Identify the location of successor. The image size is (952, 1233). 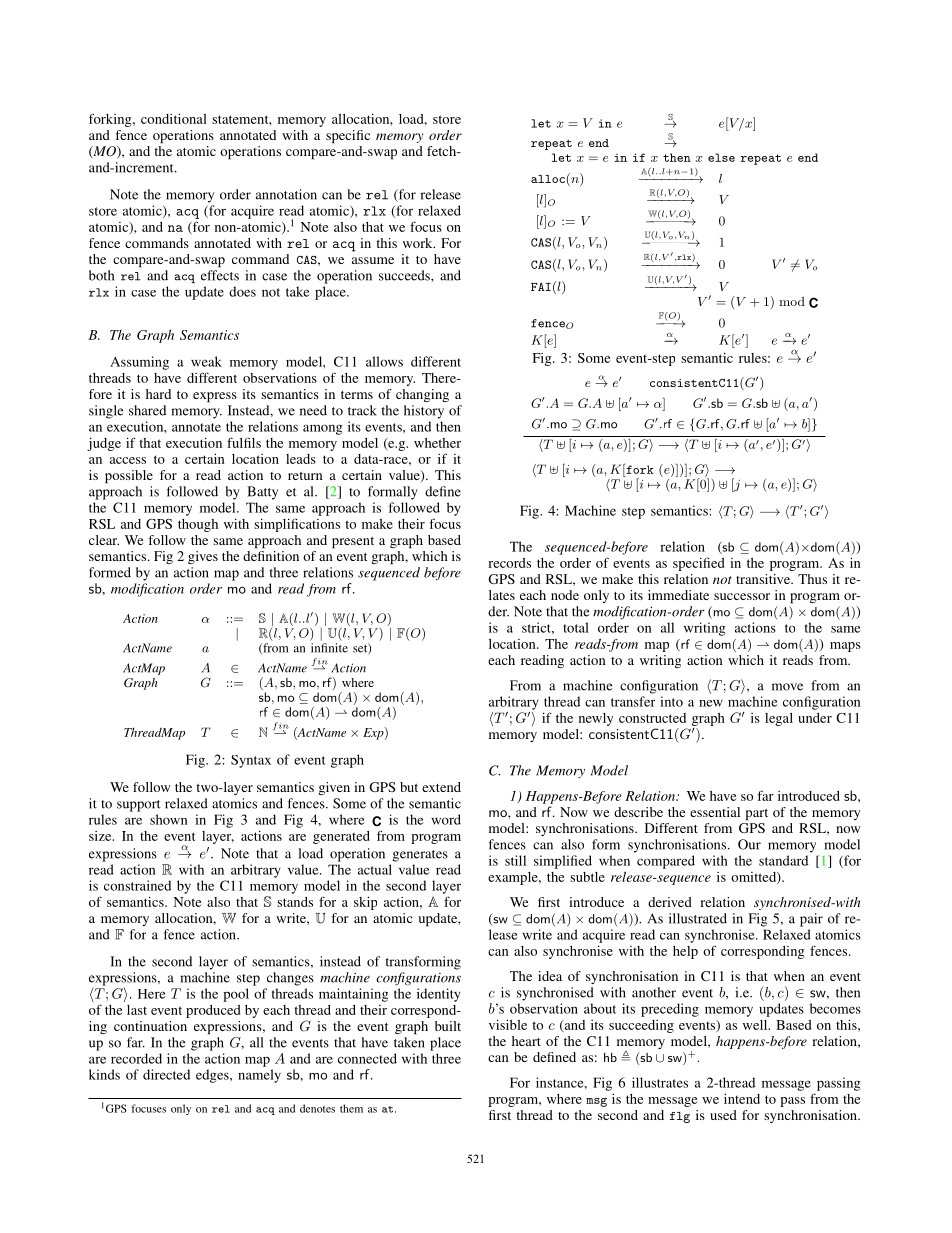
(742, 596).
